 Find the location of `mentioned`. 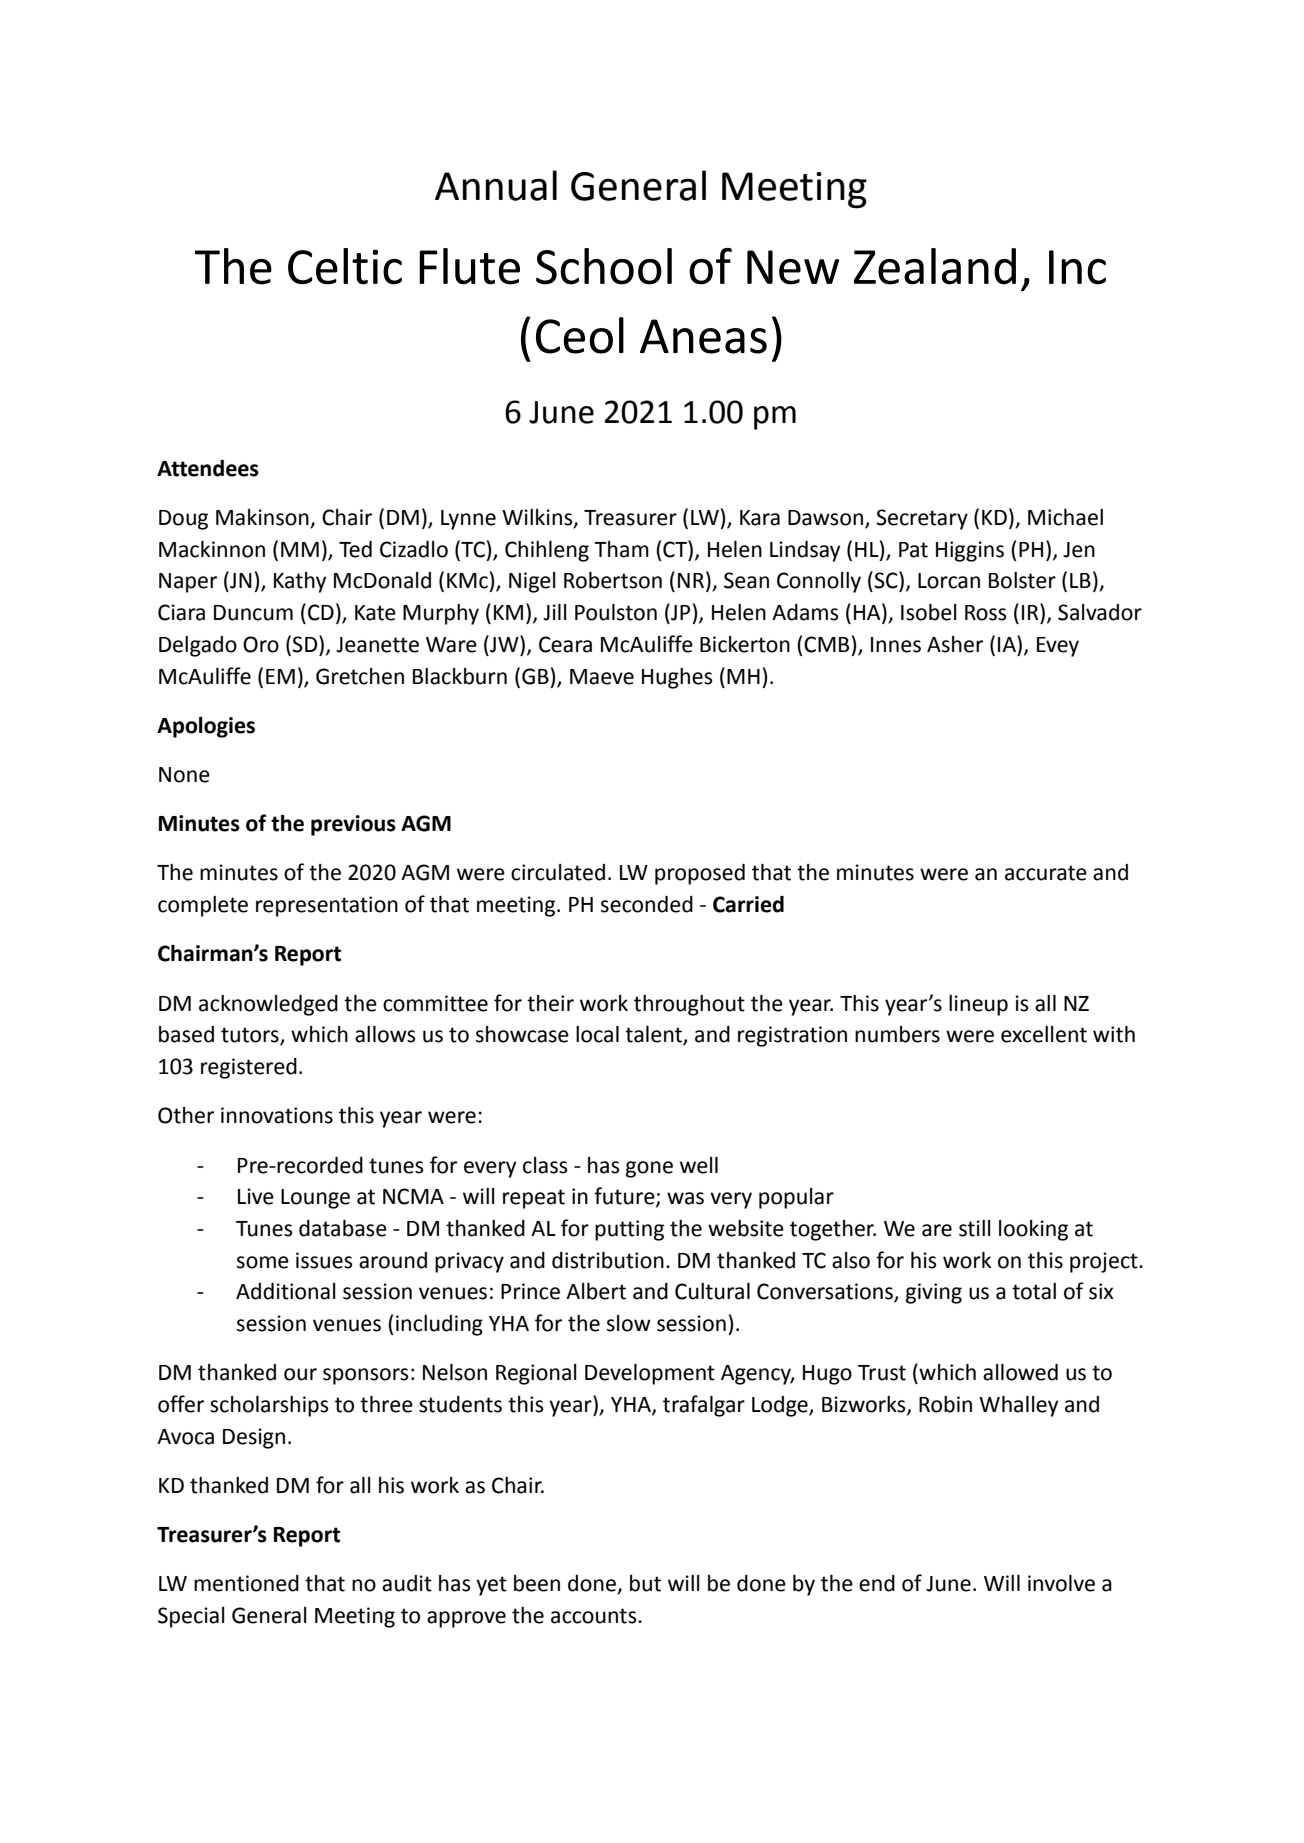

mentioned is located at coordinates (246, 1583).
